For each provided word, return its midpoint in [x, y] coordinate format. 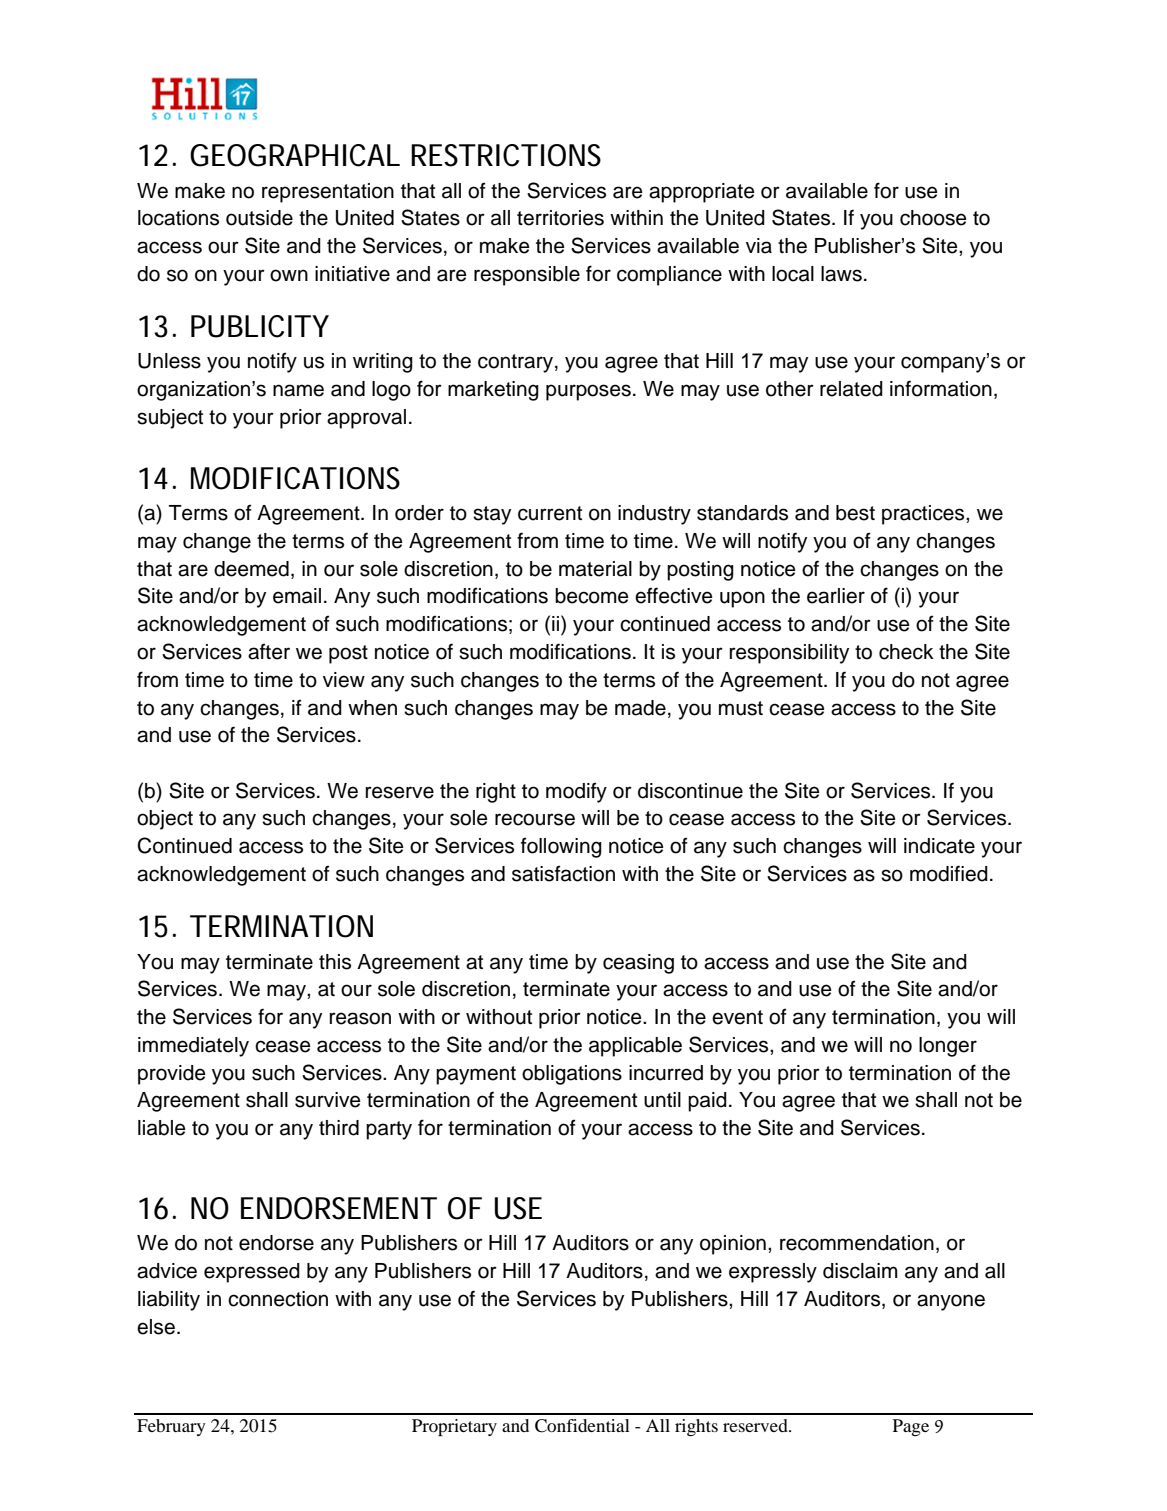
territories [560, 218]
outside [259, 218]
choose [933, 218]
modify [576, 792]
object [165, 820]
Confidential [582, 1426]
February [171, 1427]
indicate [939, 846]
